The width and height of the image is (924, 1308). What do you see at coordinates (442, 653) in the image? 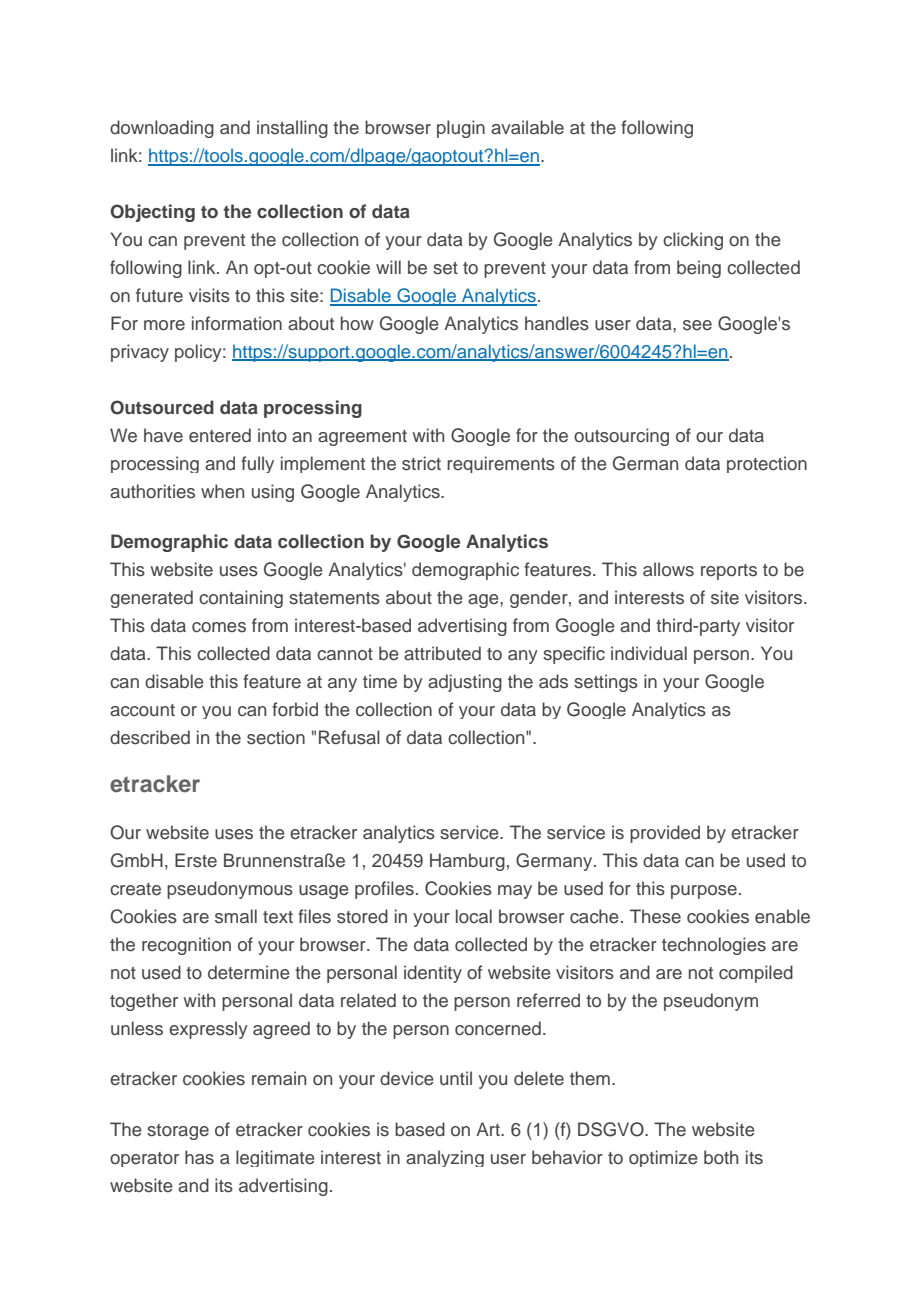
I see `attributed` at bounding box center [442, 653].
